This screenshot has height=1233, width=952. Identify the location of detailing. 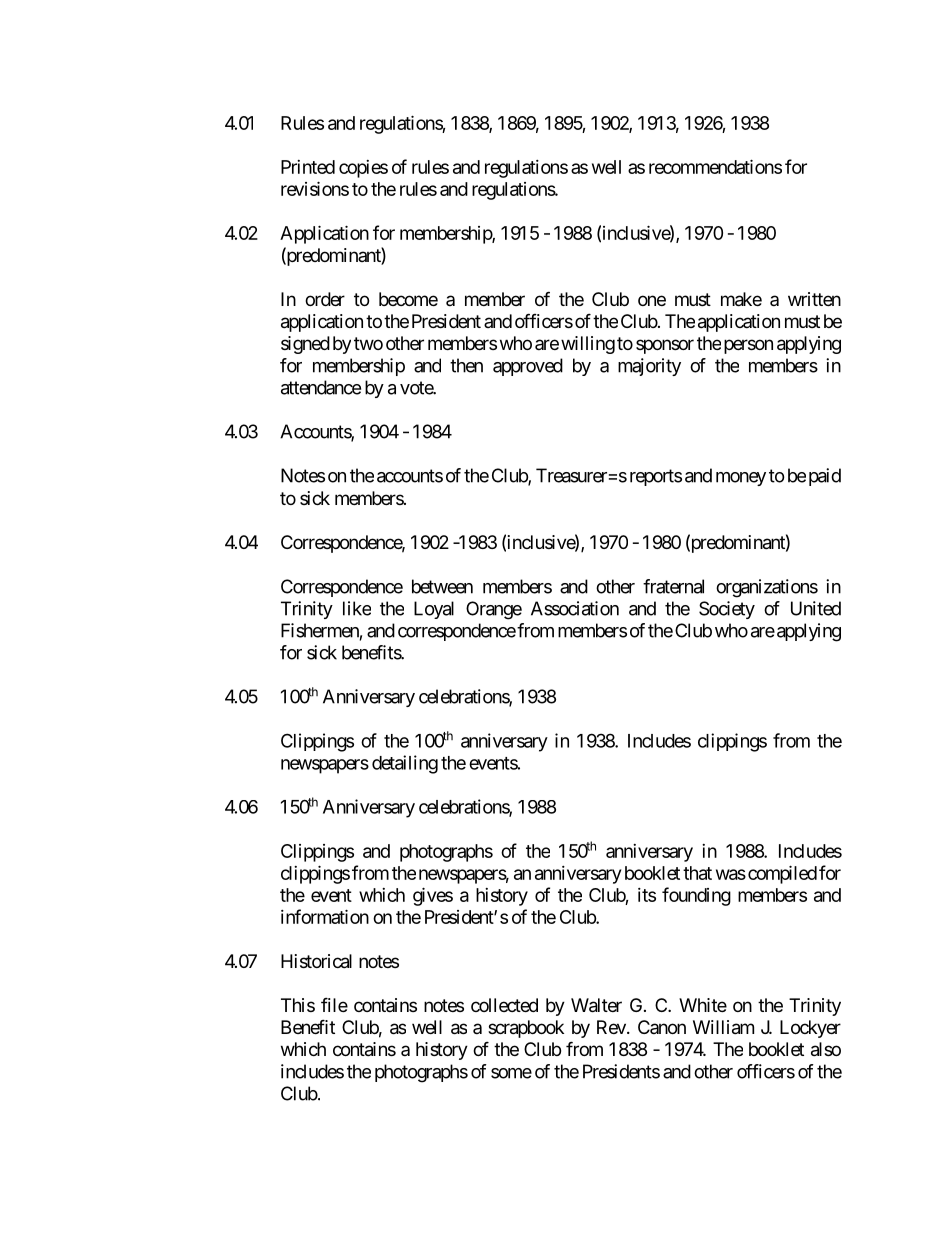
(405, 764).
